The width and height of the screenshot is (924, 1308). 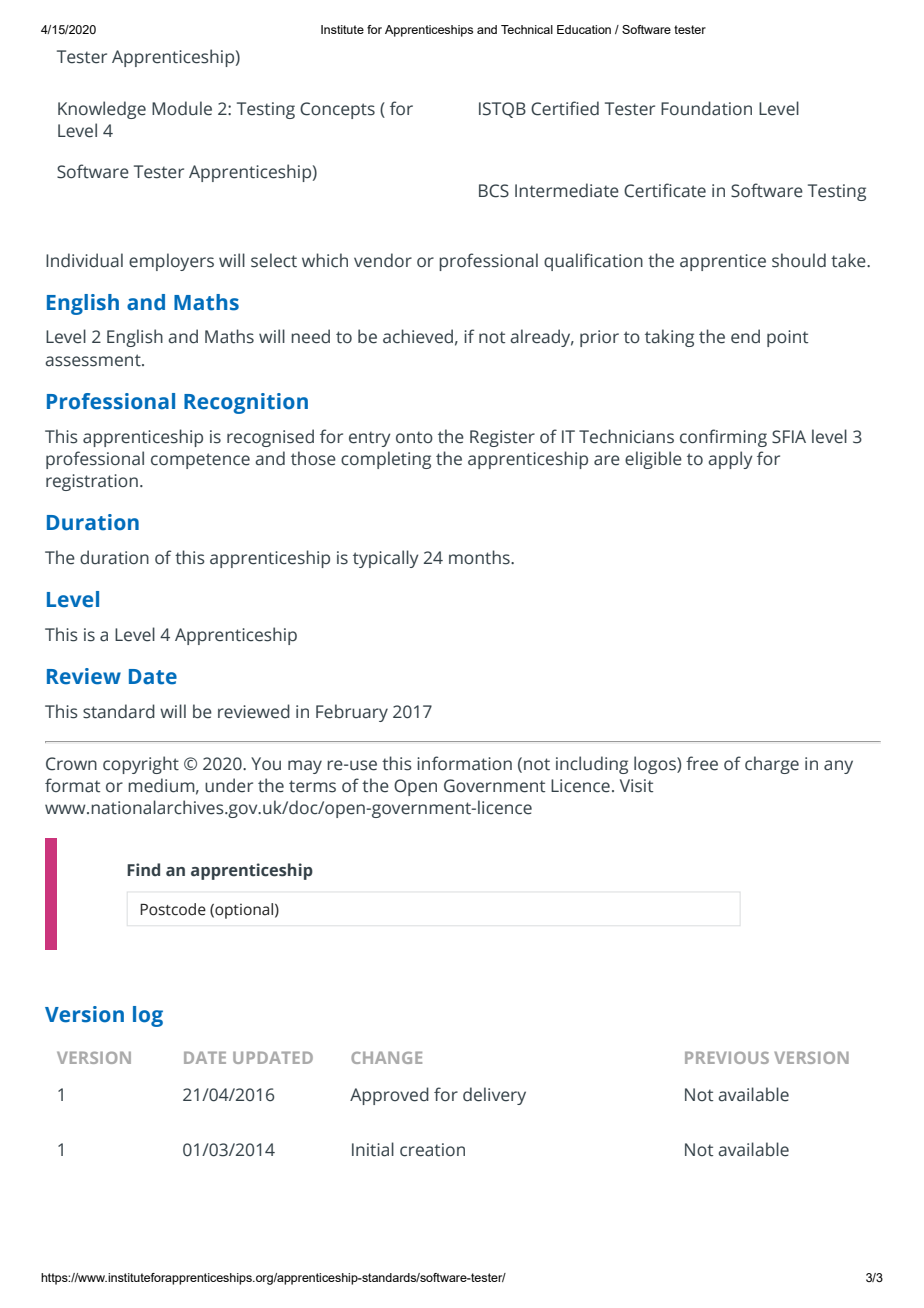 What do you see at coordinates (494, 1096) in the screenshot?
I see `delivery` at bounding box center [494, 1096].
